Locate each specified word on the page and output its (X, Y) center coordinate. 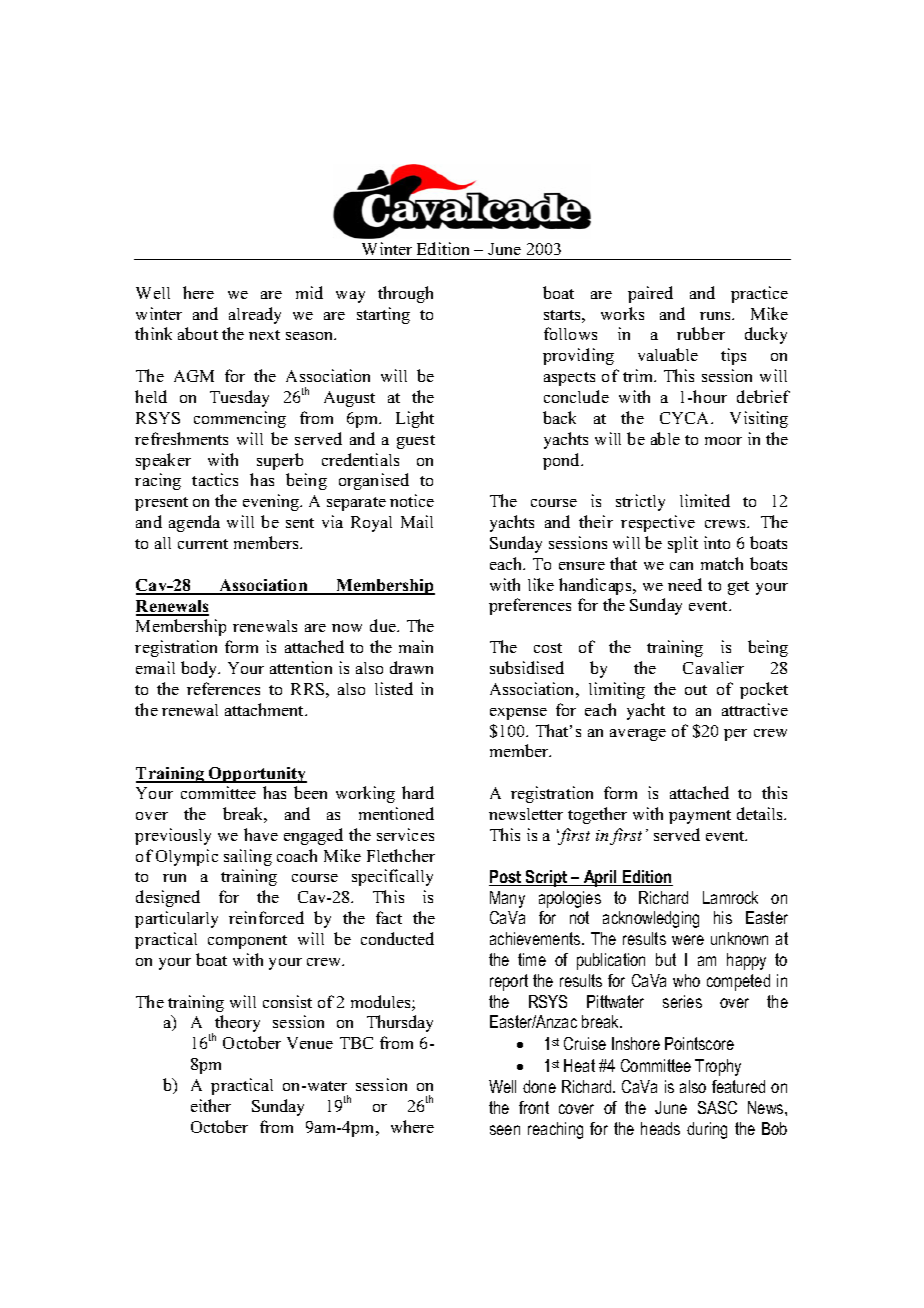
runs (716, 316)
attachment (265, 709)
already (255, 315)
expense (518, 714)
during (707, 1130)
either (211, 1105)
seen (505, 1130)
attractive (755, 709)
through (405, 294)
